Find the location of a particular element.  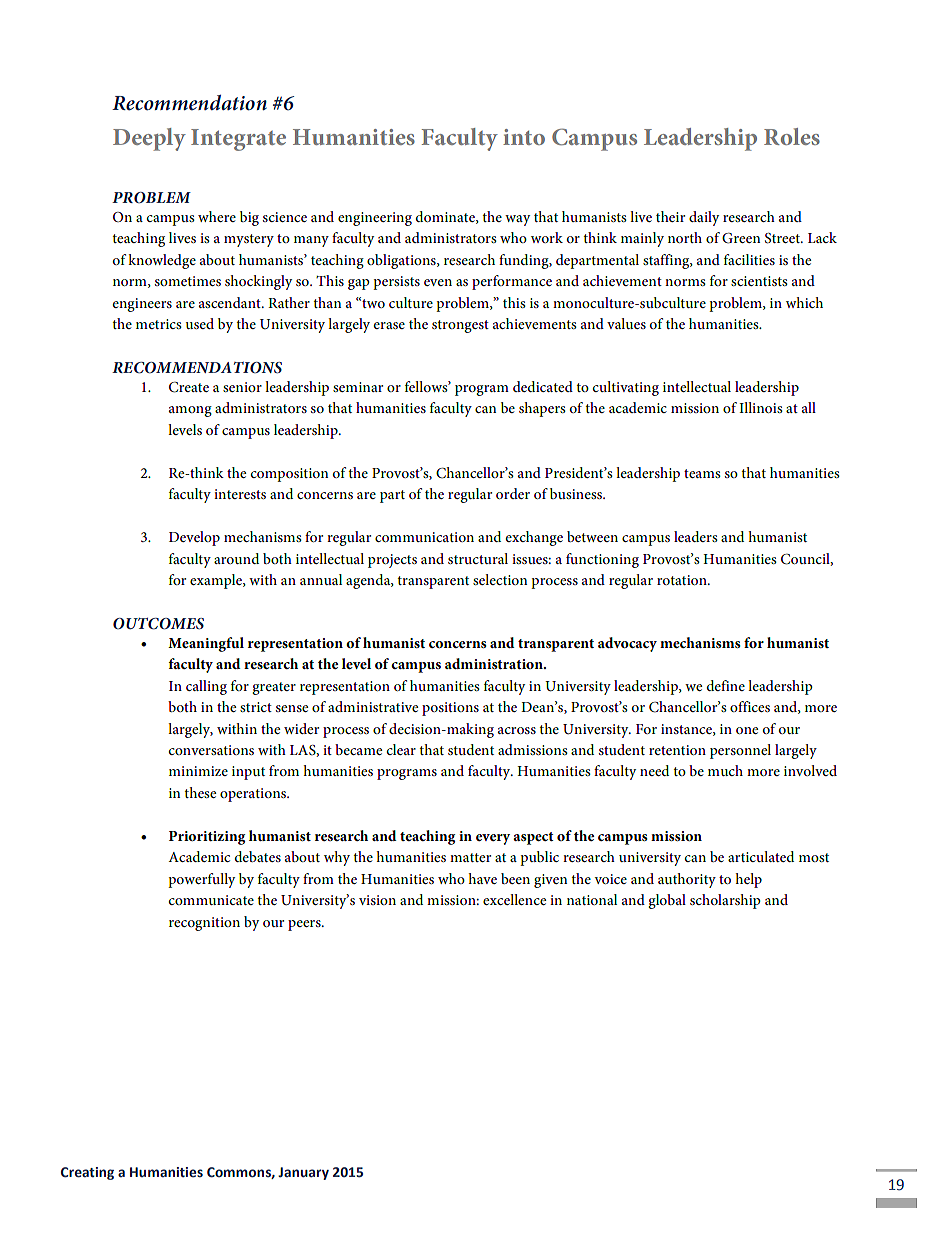

Integrate is located at coordinates (238, 140).
